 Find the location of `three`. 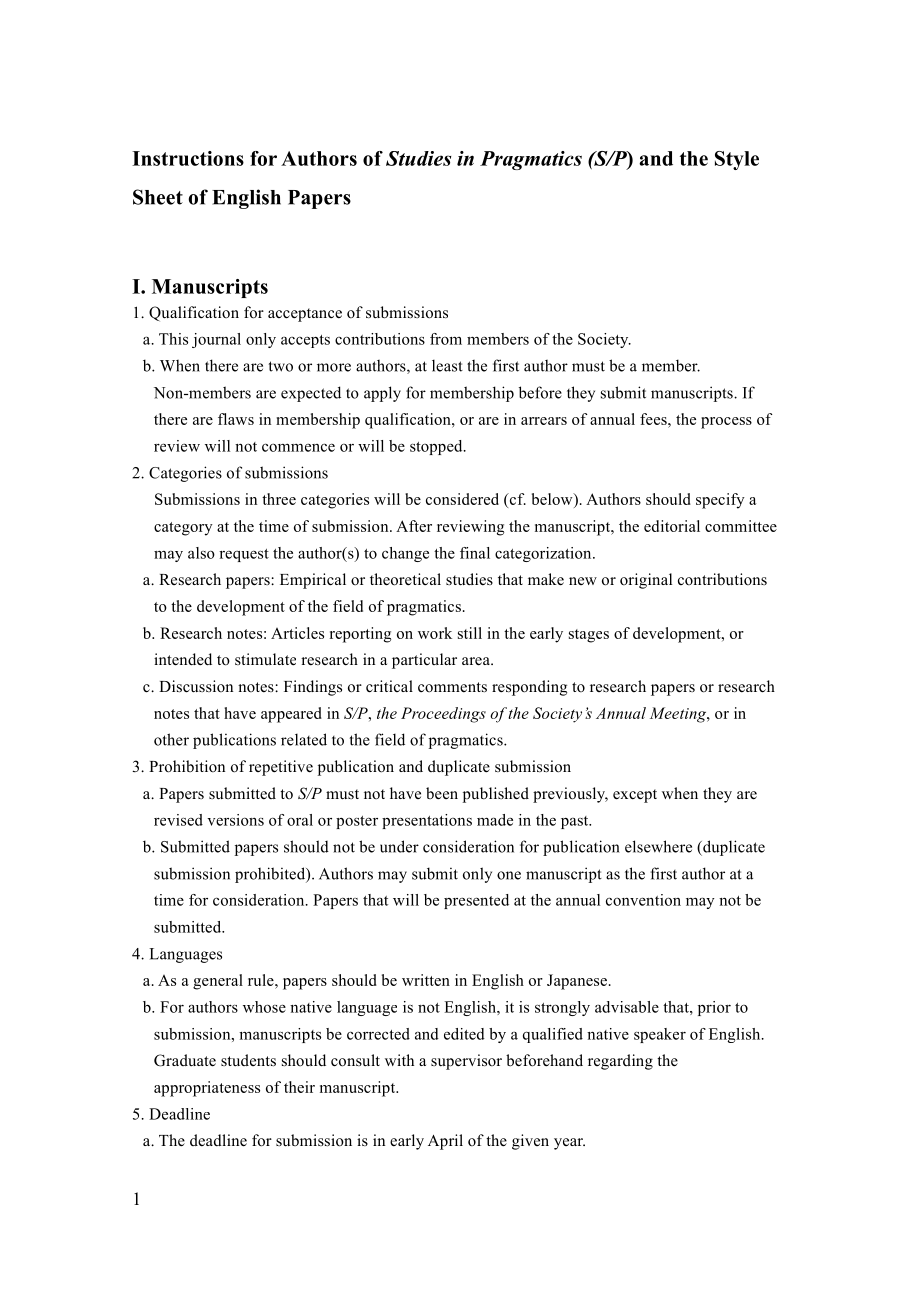

three is located at coordinates (279, 499).
